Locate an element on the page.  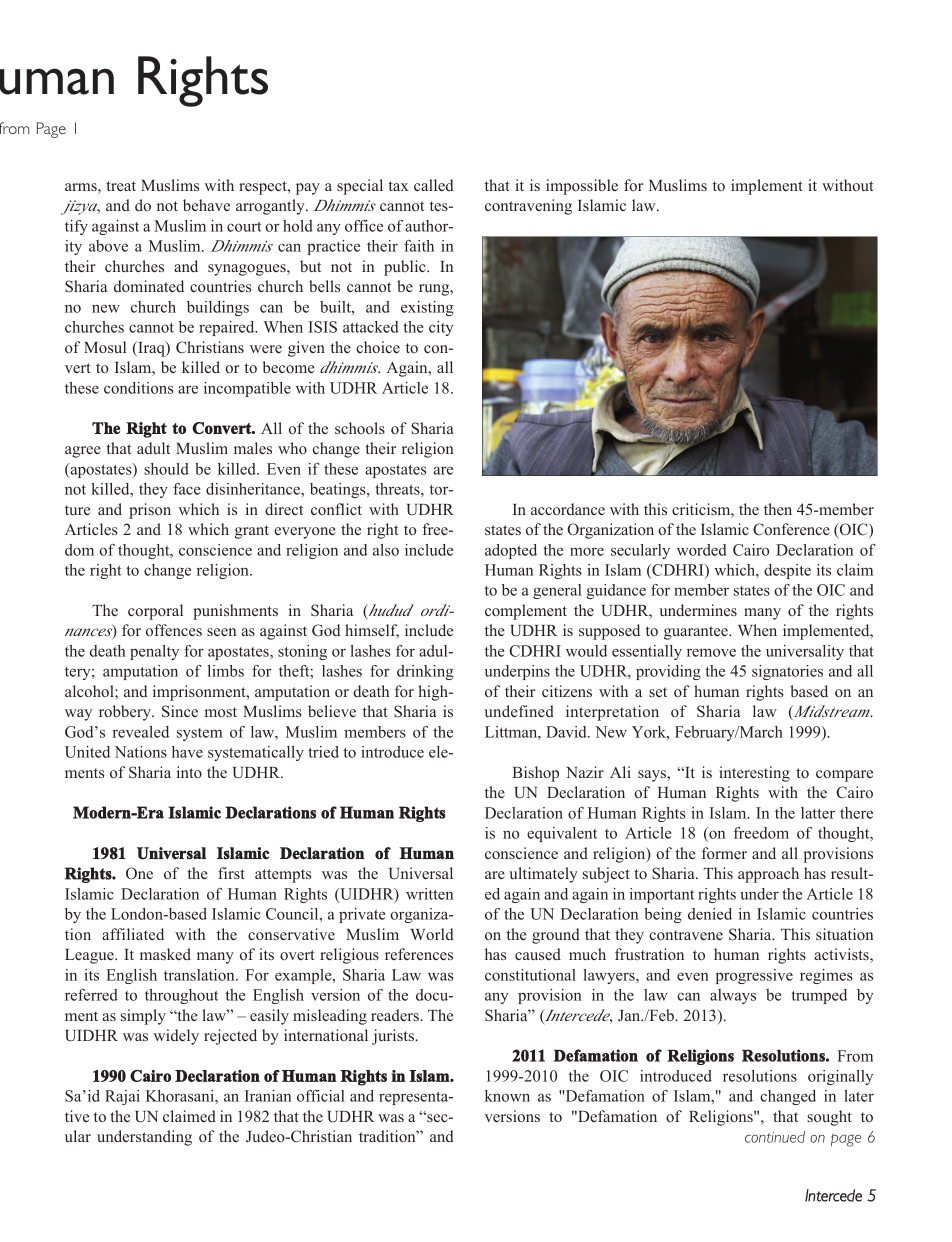
Iranian is located at coordinates (268, 1096).
